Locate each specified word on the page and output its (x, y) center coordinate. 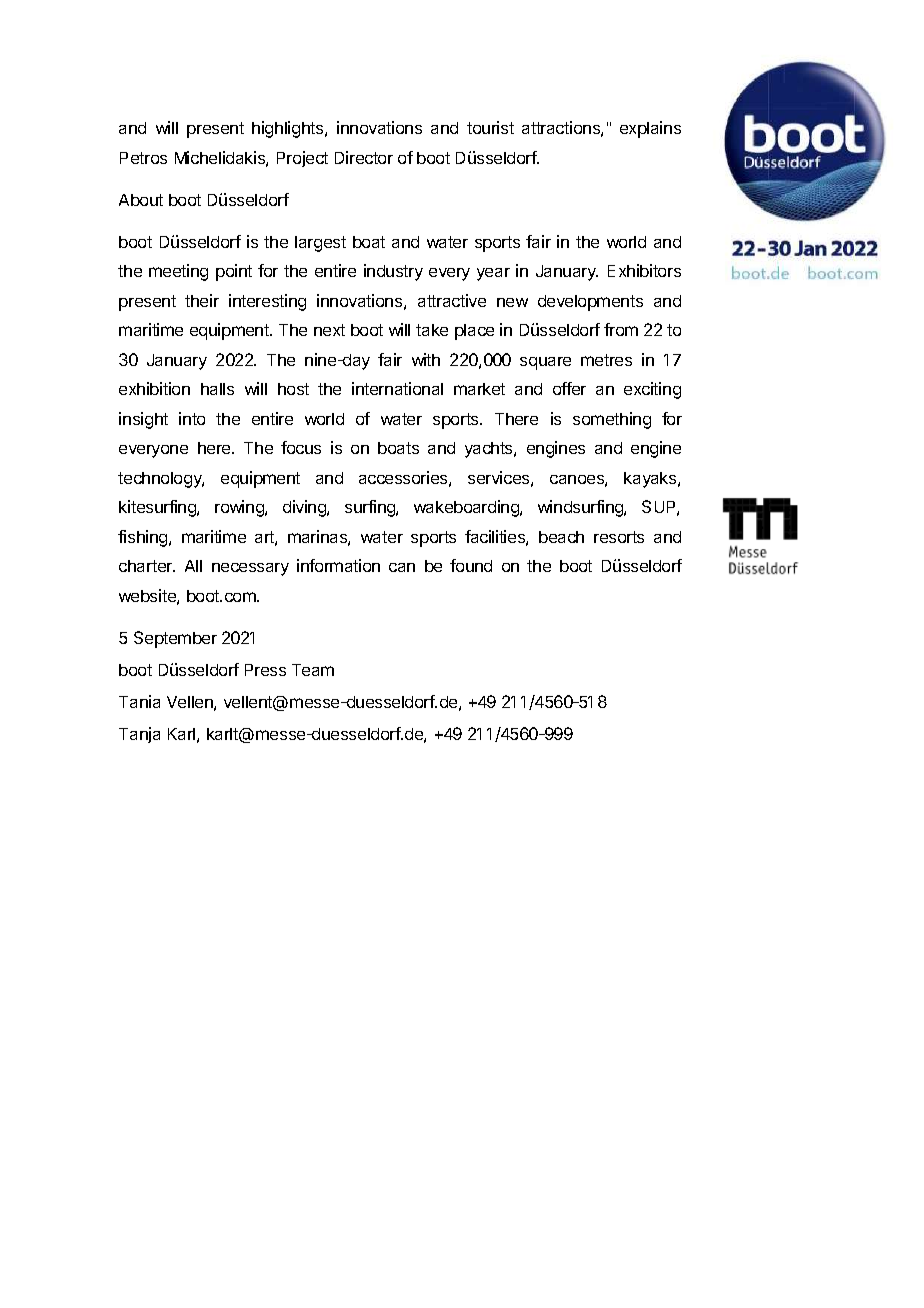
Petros (143, 158)
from (621, 329)
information (338, 565)
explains (650, 129)
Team (313, 670)
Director (364, 157)
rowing (240, 508)
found (471, 565)
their (202, 300)
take (432, 330)
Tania (139, 701)
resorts (619, 537)
